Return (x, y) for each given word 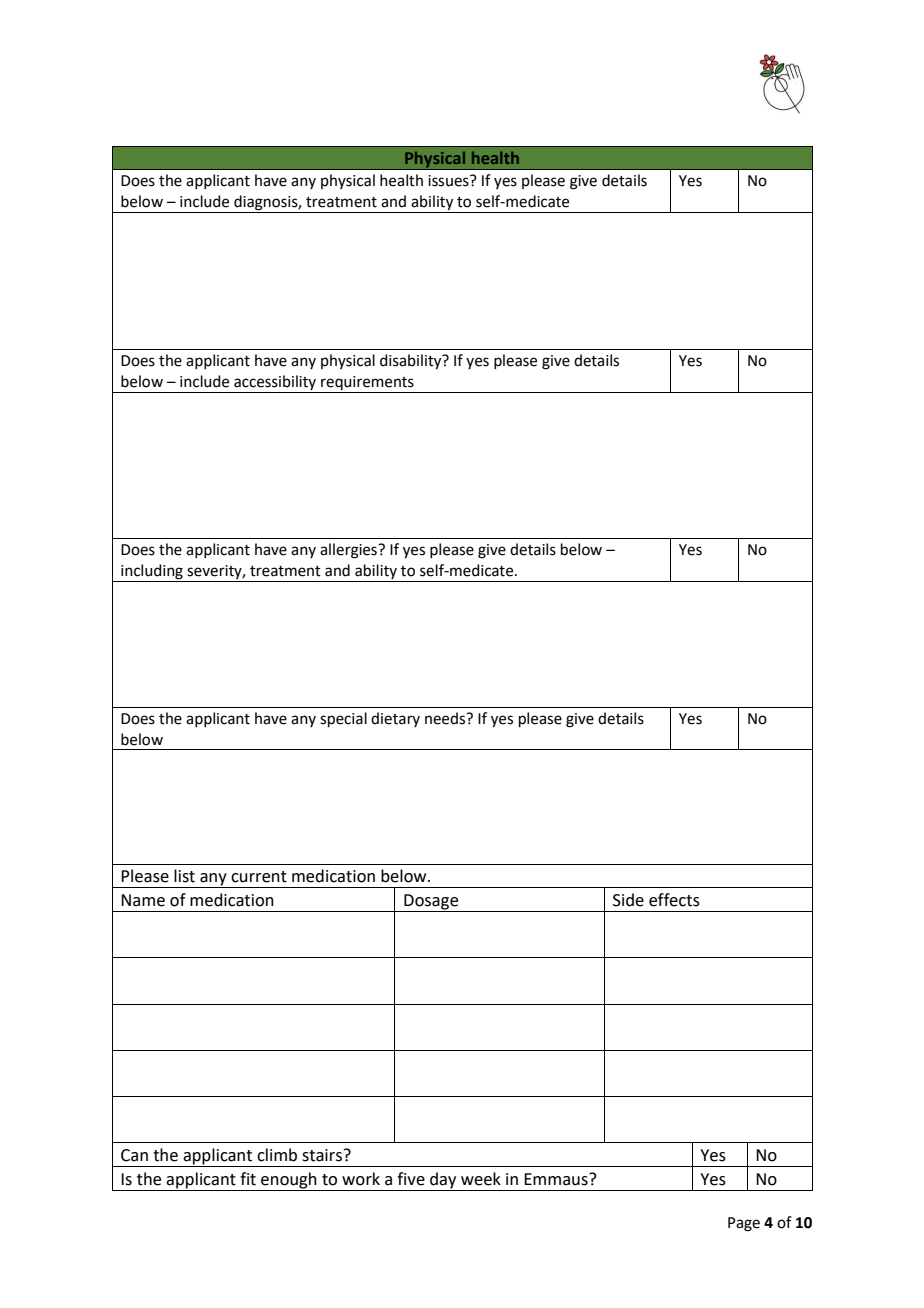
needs (446, 718)
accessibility (275, 384)
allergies (349, 551)
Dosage (431, 903)
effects (674, 900)
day (443, 1181)
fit (248, 1179)
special (343, 719)
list (184, 876)
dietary (395, 719)
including (152, 573)
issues (449, 181)
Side (628, 900)
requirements (367, 384)
